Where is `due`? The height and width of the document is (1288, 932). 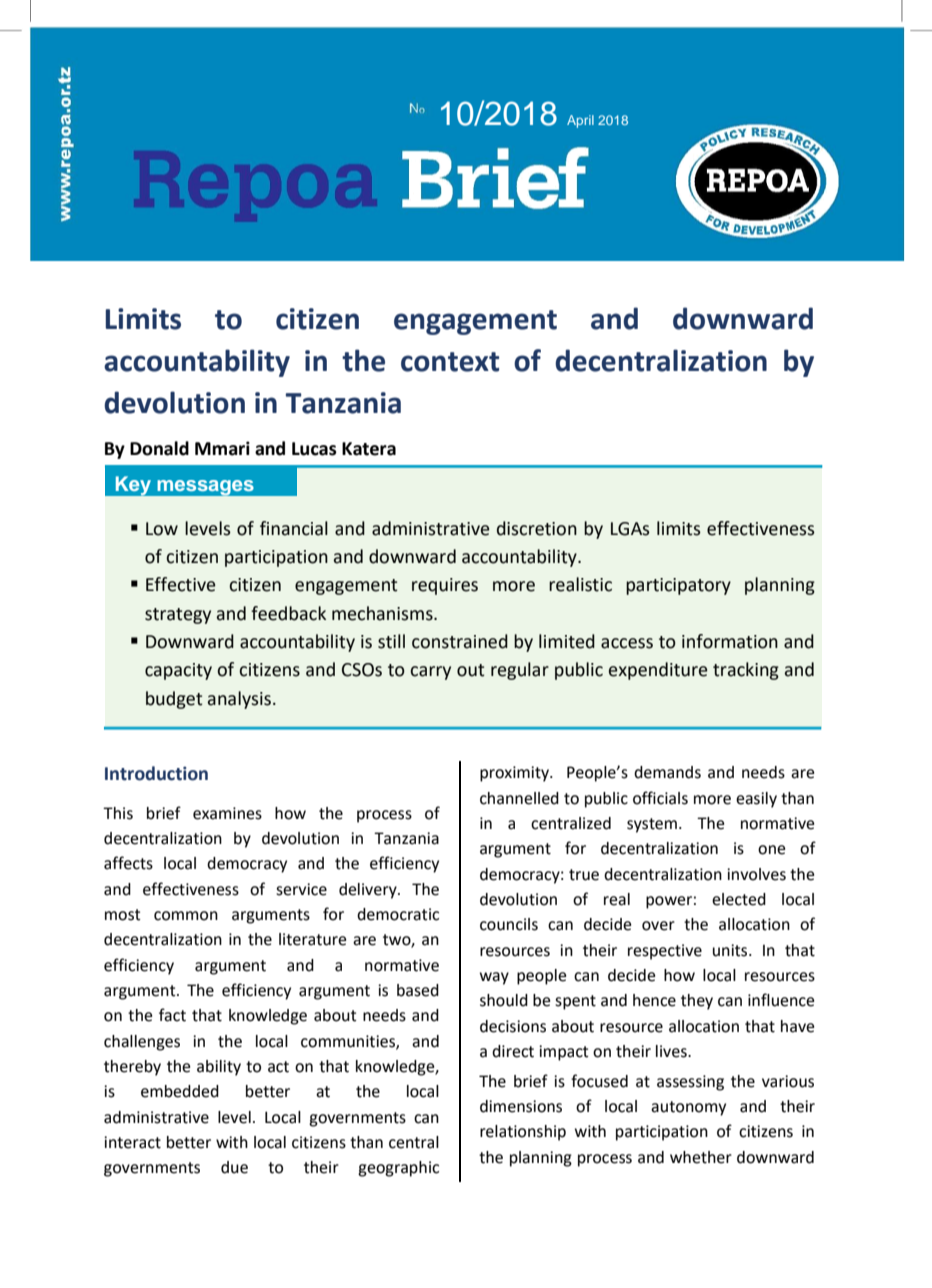 due is located at coordinates (234, 1167).
